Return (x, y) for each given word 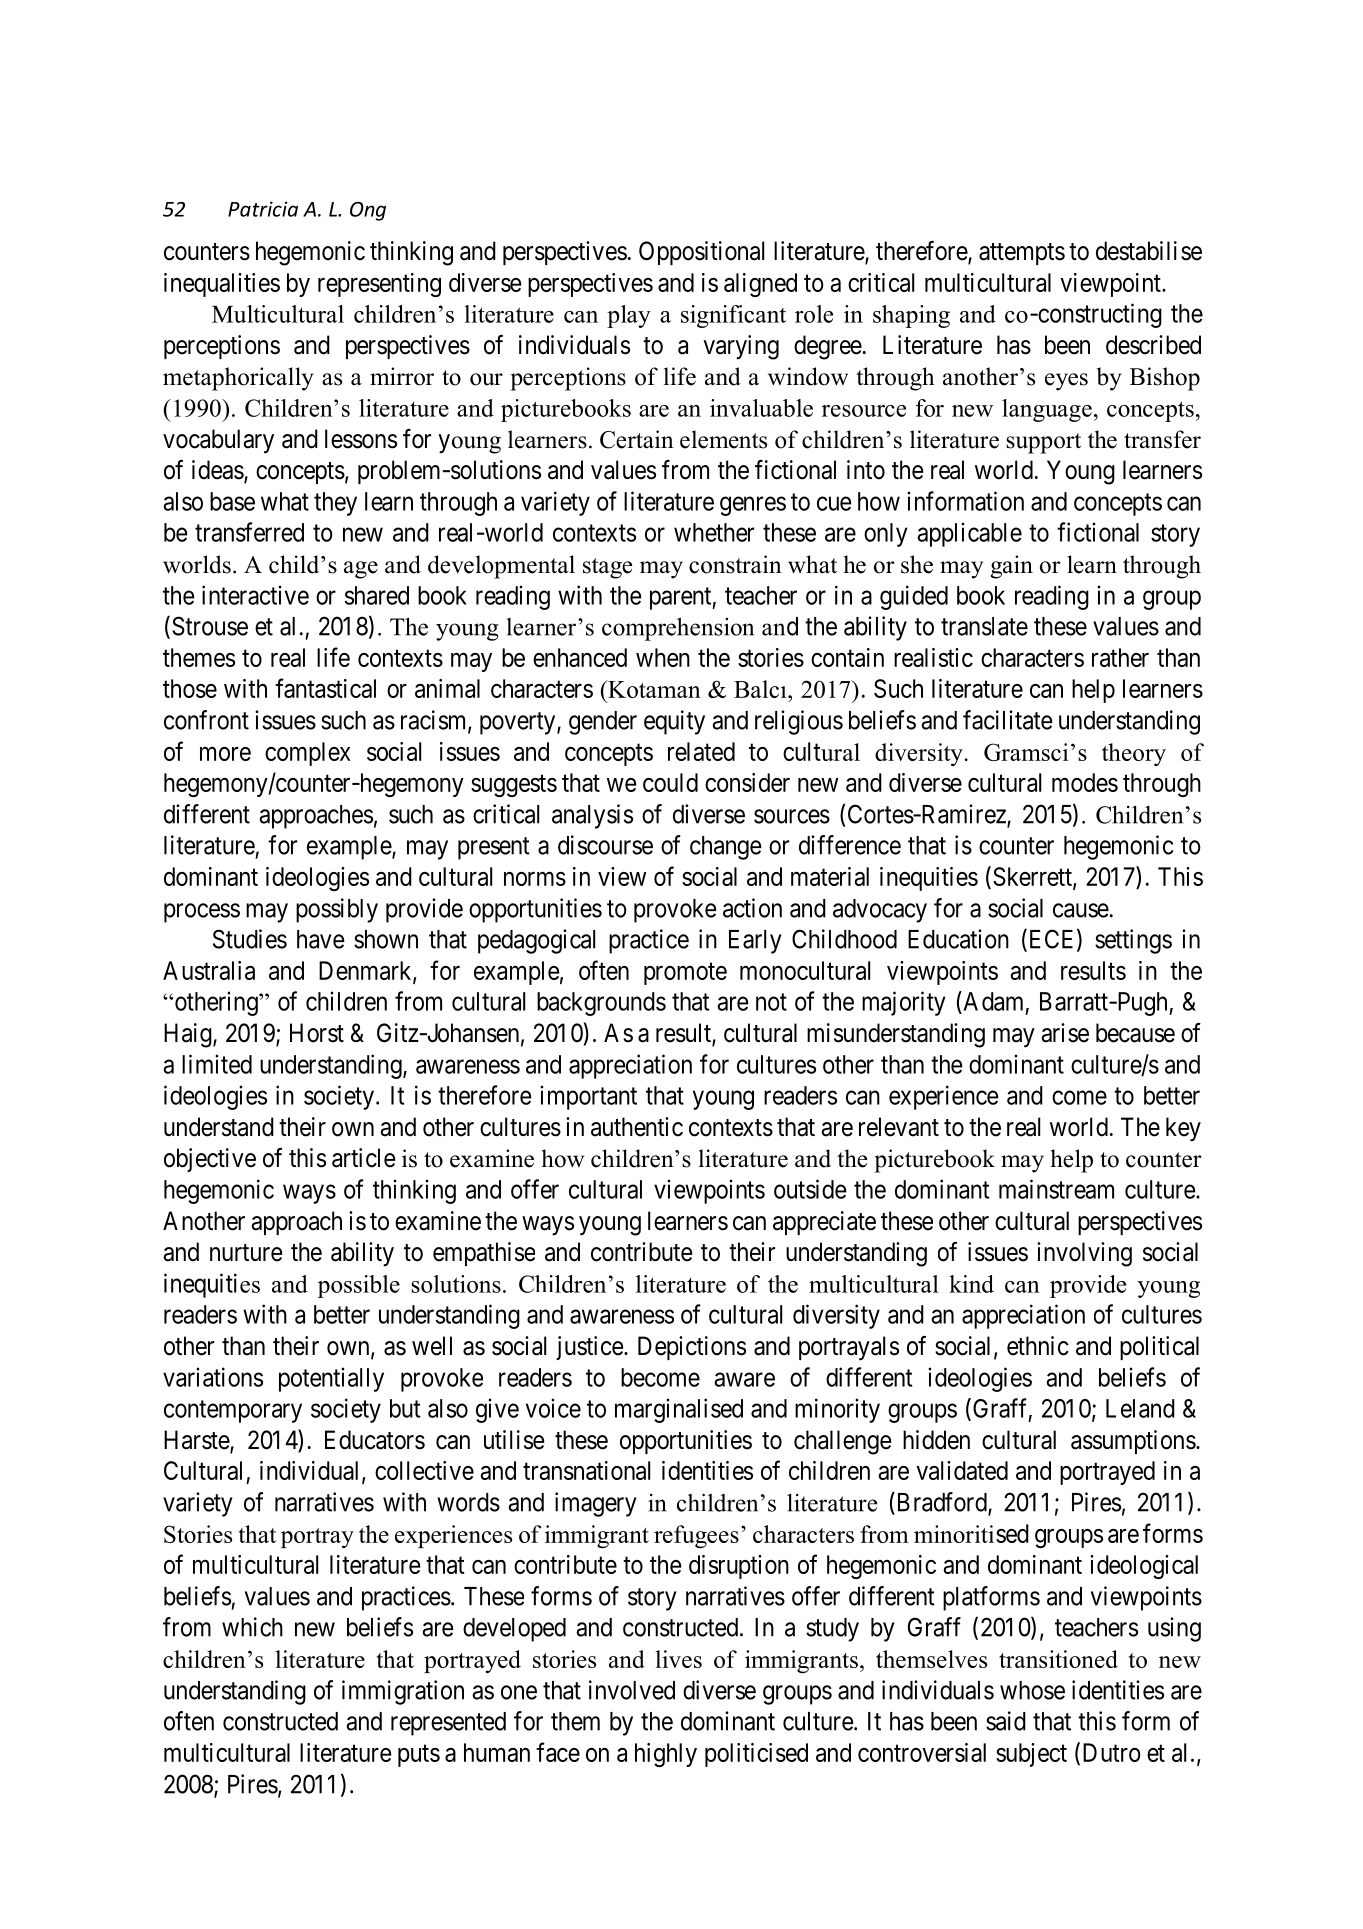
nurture (246, 1253)
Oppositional (701, 253)
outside (810, 1189)
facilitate (1008, 720)
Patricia (263, 209)
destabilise (1149, 251)
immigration (403, 1692)
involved (632, 1690)
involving (1084, 1254)
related (701, 751)
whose (1032, 1690)
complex (308, 754)
